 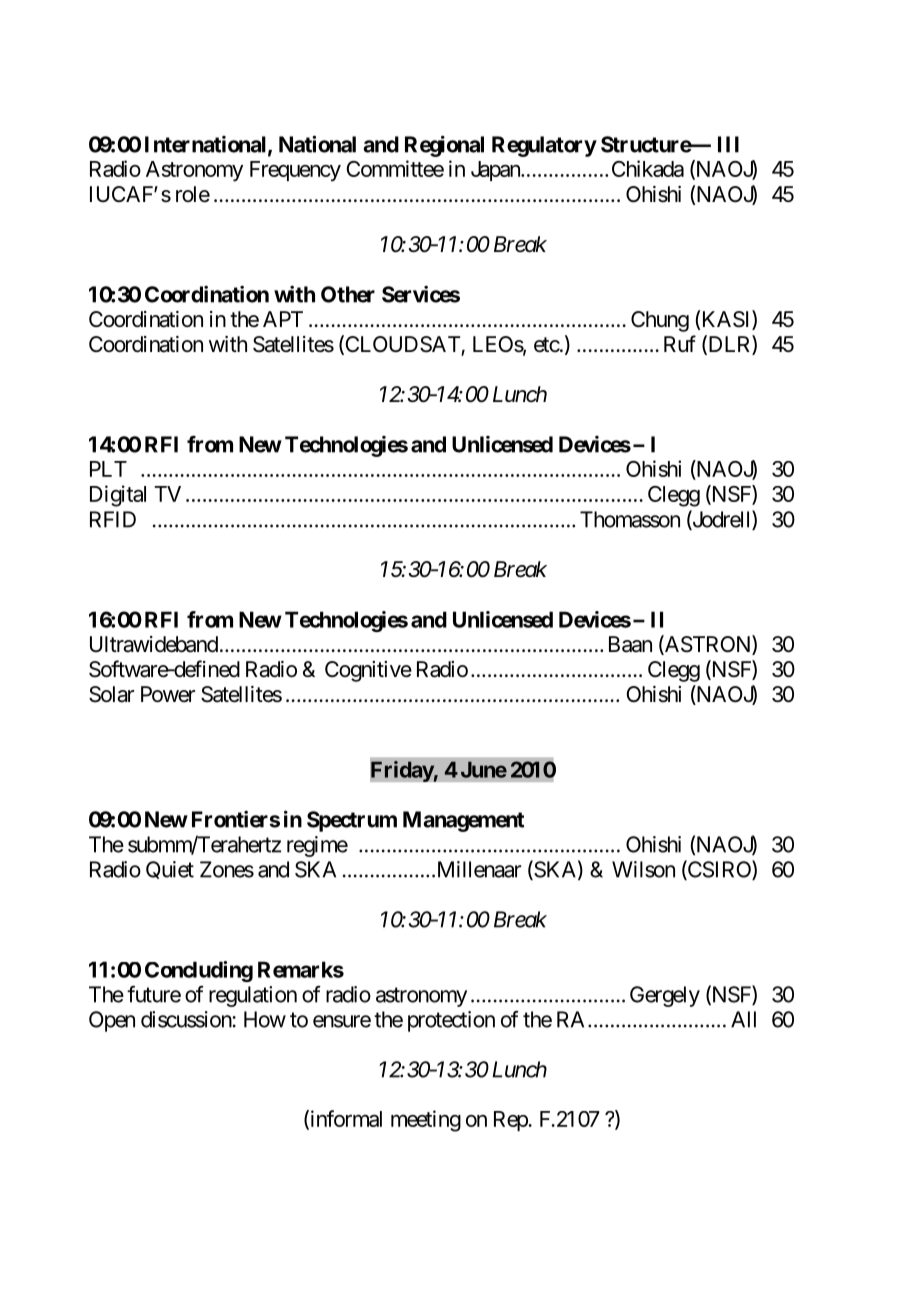 What do you see at coordinates (463, 821) in the page?
I see `Management` at bounding box center [463, 821].
